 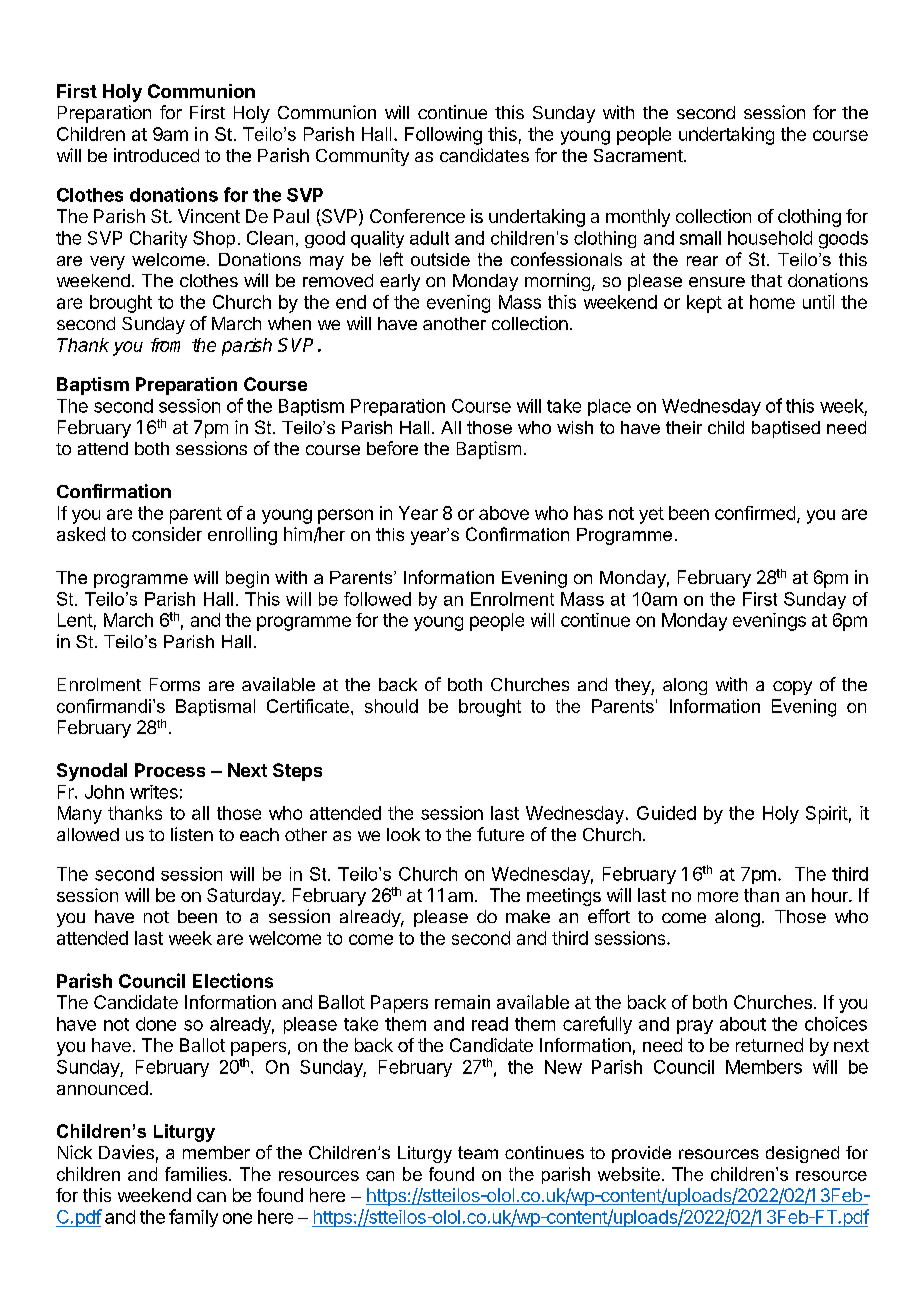 I want to click on Following, so click(x=443, y=136).
